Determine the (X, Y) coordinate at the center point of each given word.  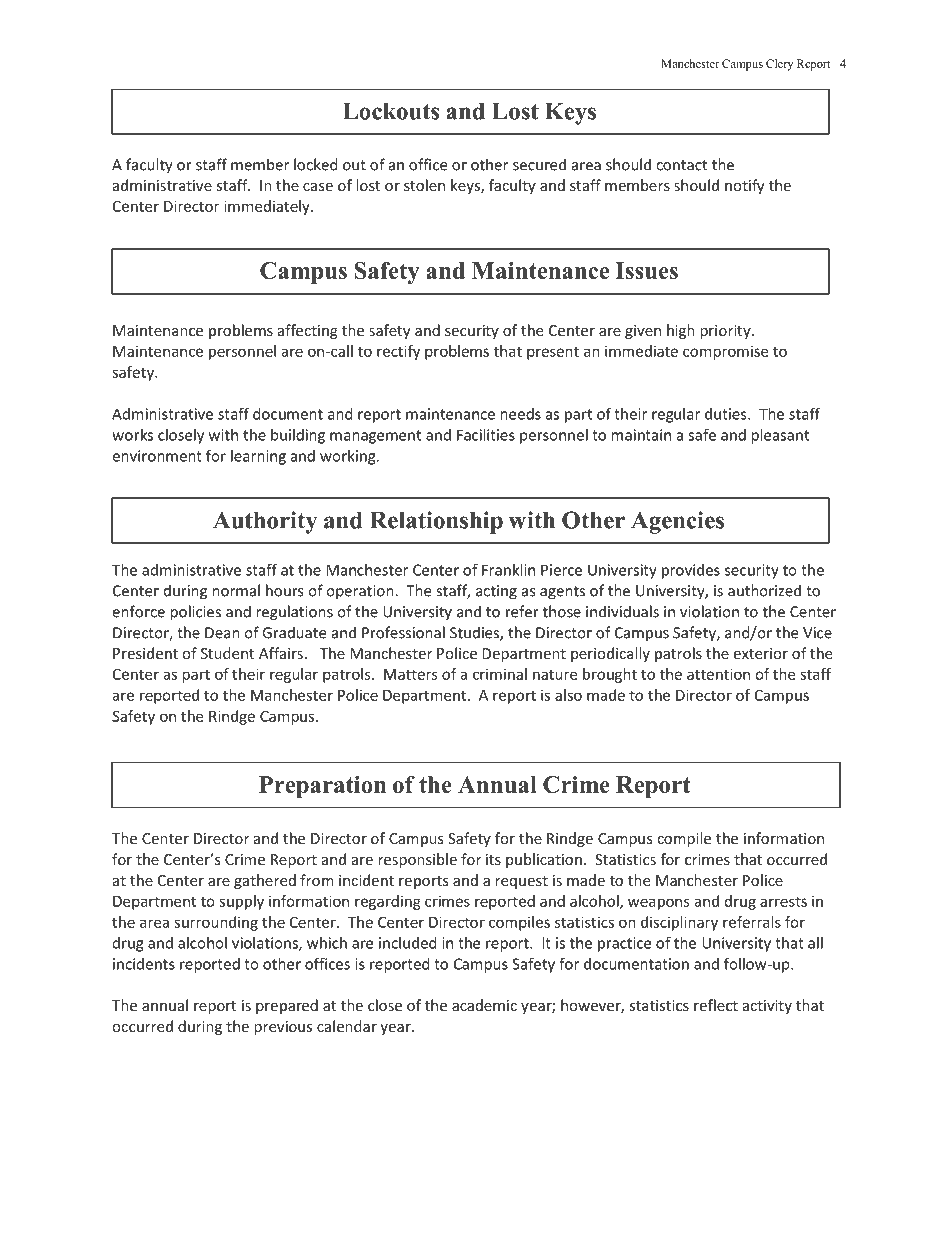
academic (484, 1005)
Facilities (486, 435)
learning (258, 457)
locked (316, 164)
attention (718, 674)
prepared (287, 1006)
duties (727, 414)
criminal (500, 674)
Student (227, 653)
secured (539, 164)
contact (681, 165)
